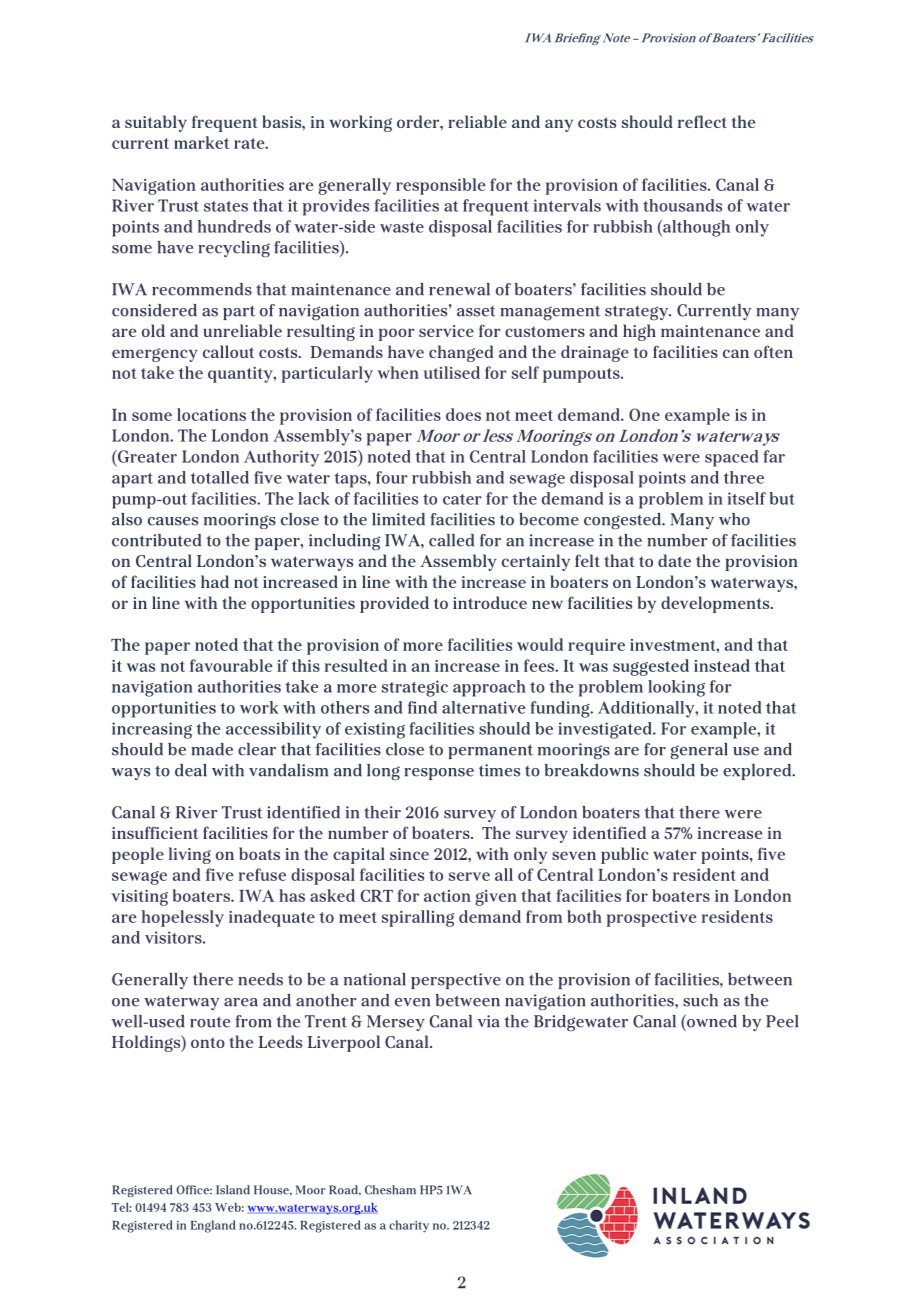 The height and width of the page is (1308, 924). Describe the element at coordinates (702, 121) in the page. I see `reflect` at that location.
